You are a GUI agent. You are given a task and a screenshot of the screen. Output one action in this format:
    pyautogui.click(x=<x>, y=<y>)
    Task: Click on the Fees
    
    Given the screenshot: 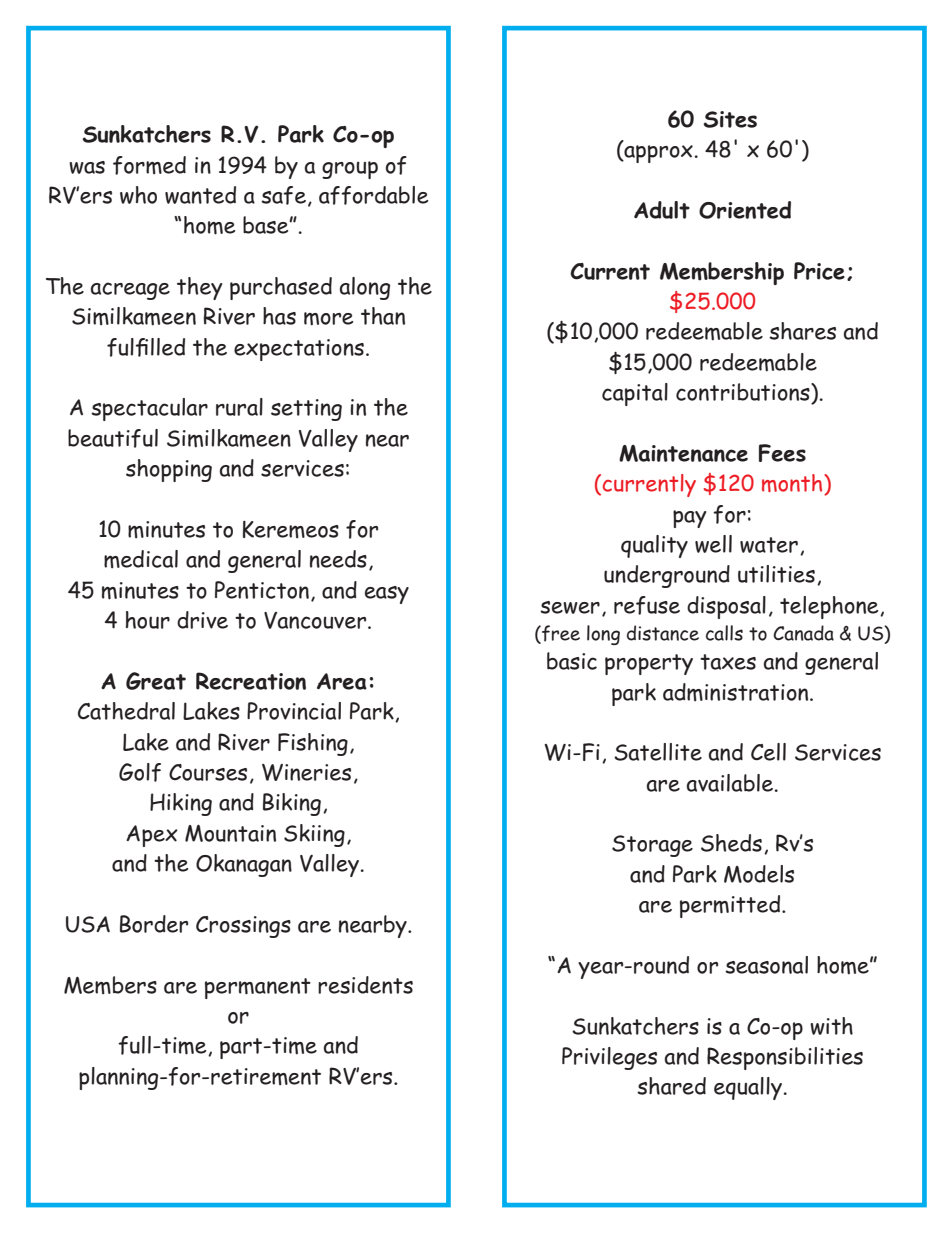 What is the action you would take?
    pyautogui.click(x=782, y=453)
